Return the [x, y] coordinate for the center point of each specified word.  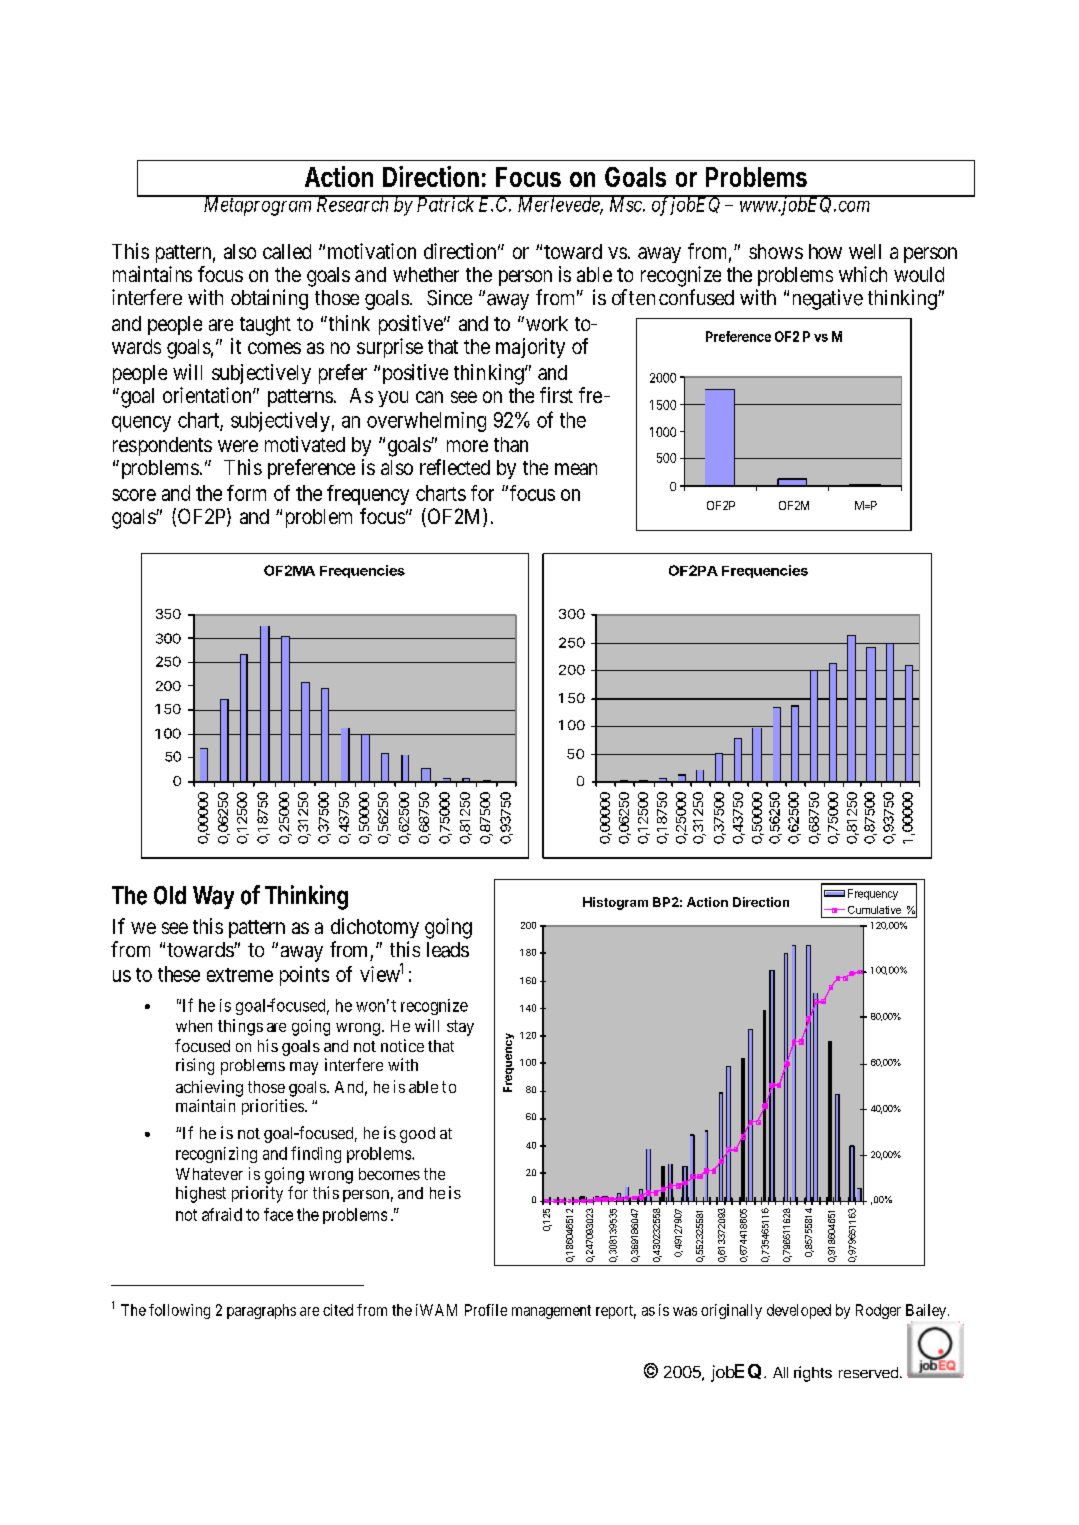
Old [170, 895]
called [287, 251]
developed [799, 1311]
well [865, 251]
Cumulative [874, 910]
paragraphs [261, 1311]
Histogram [615, 903]
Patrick [445, 204]
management [551, 1312]
